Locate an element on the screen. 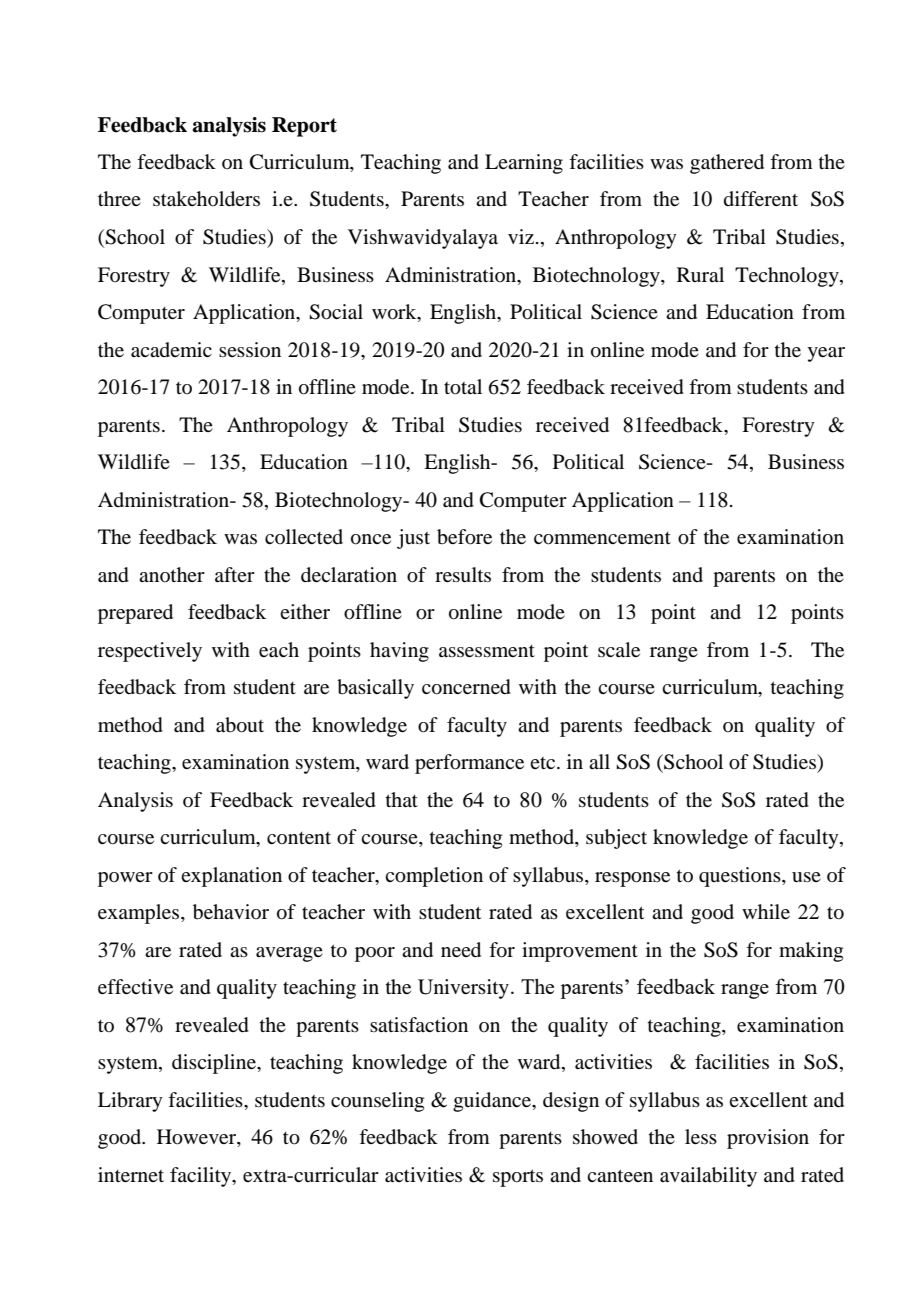 The width and height of the screenshot is (924, 1307). Learning is located at coordinates (524, 164).
